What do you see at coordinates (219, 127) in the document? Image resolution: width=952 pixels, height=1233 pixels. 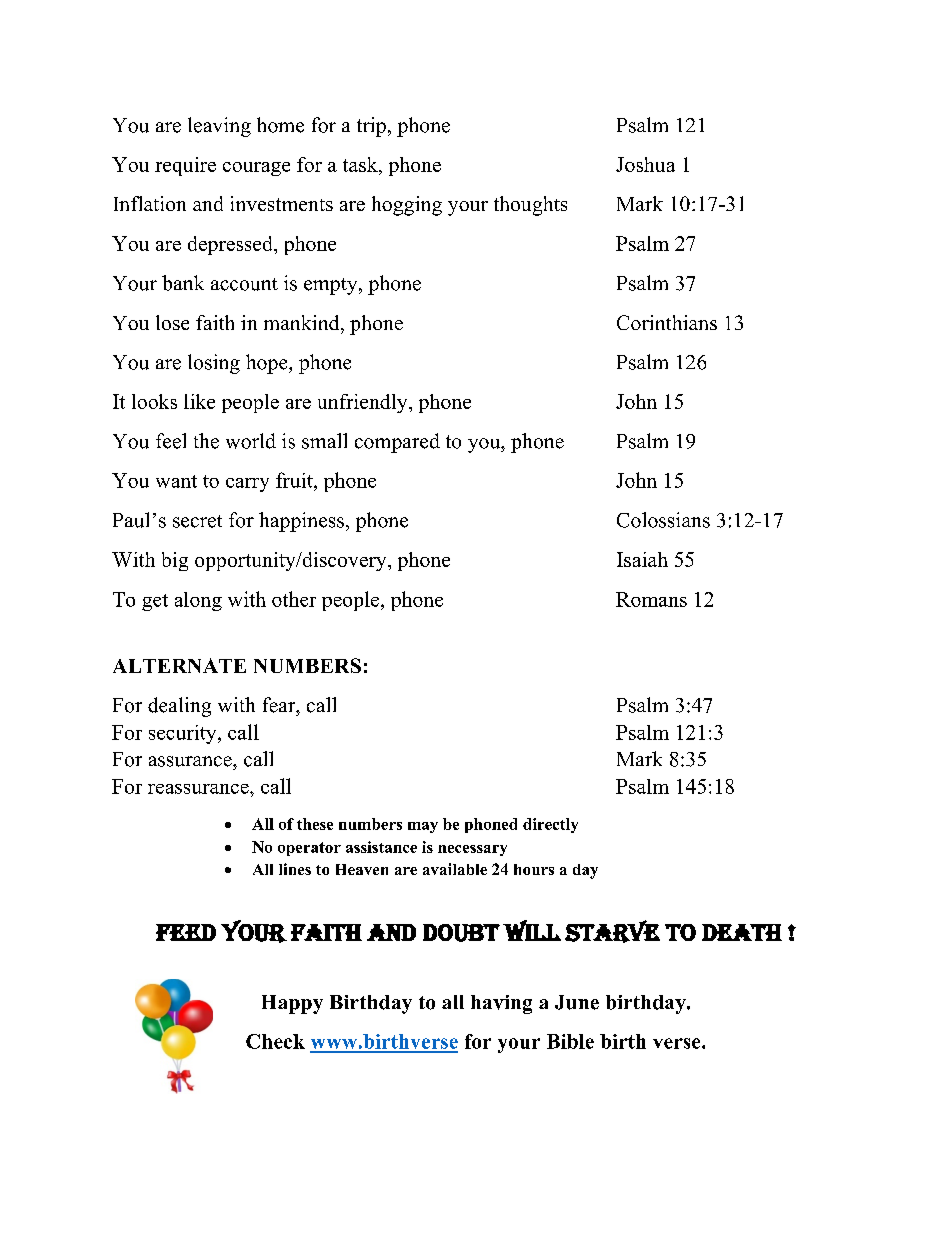 I see `leaving` at bounding box center [219, 127].
